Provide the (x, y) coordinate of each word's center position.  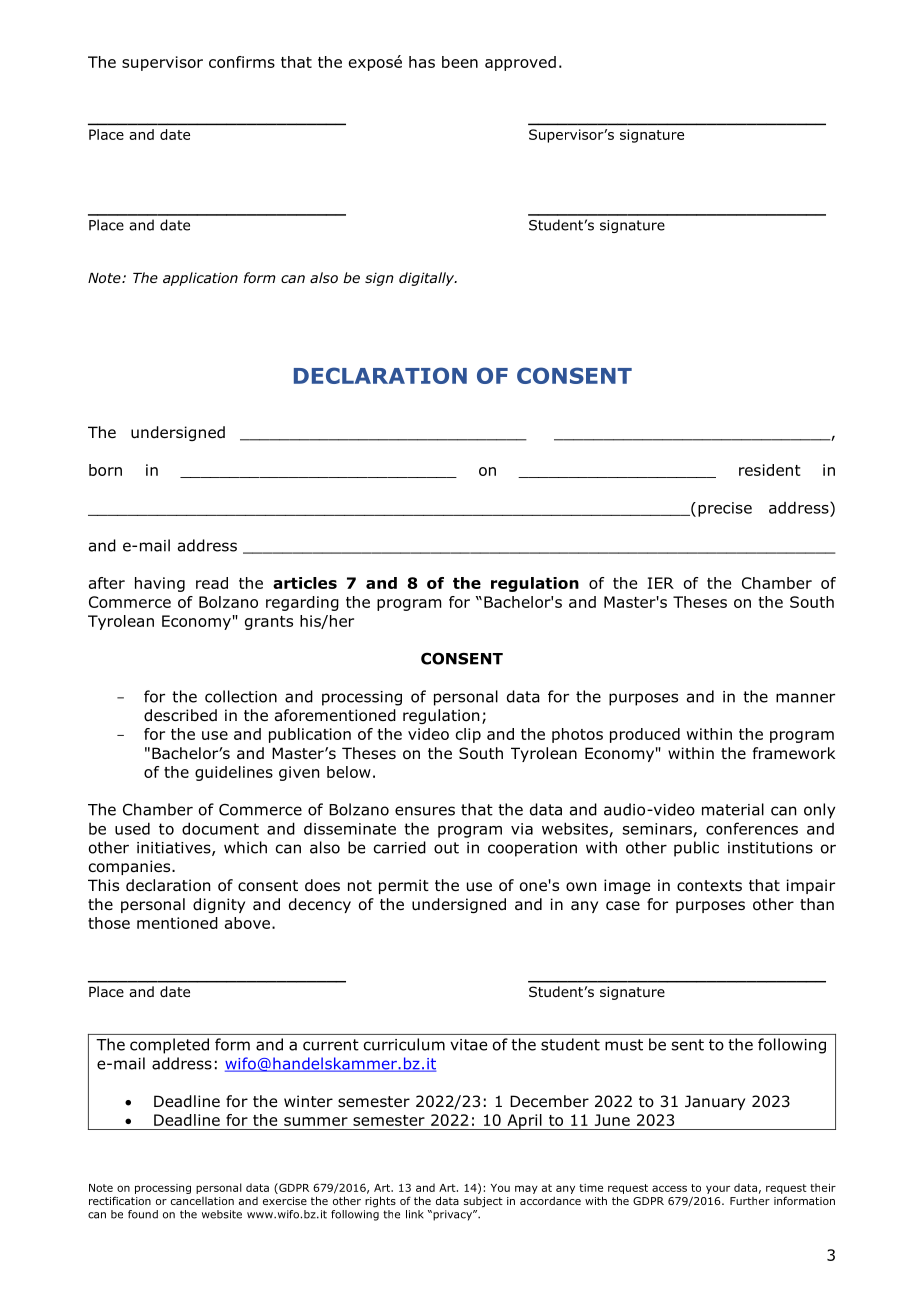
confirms (242, 62)
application (200, 279)
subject (483, 1202)
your (718, 1189)
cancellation (202, 1201)
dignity (219, 905)
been (460, 62)
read (212, 583)
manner (805, 698)
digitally (428, 279)
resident (769, 470)
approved (520, 63)
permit (404, 886)
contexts (709, 886)
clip (468, 735)
